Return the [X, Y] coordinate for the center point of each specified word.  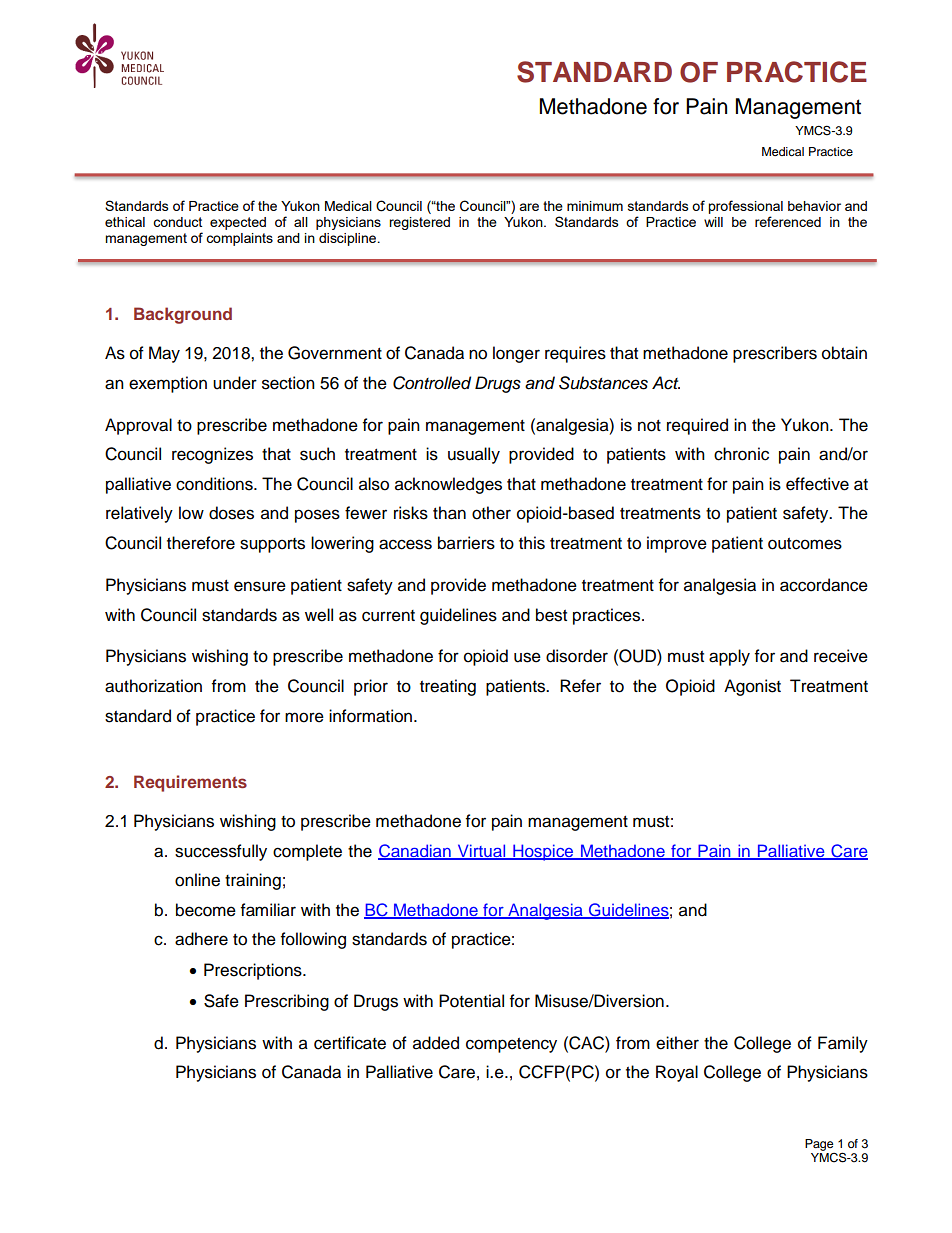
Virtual [481, 852]
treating [448, 687]
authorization [153, 686]
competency [511, 1045]
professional [745, 208]
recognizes [212, 455]
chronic [741, 454]
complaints [239, 239]
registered [419, 223]
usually [474, 455]
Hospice [543, 852]
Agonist [752, 687]
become [206, 910]
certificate [350, 1043]
